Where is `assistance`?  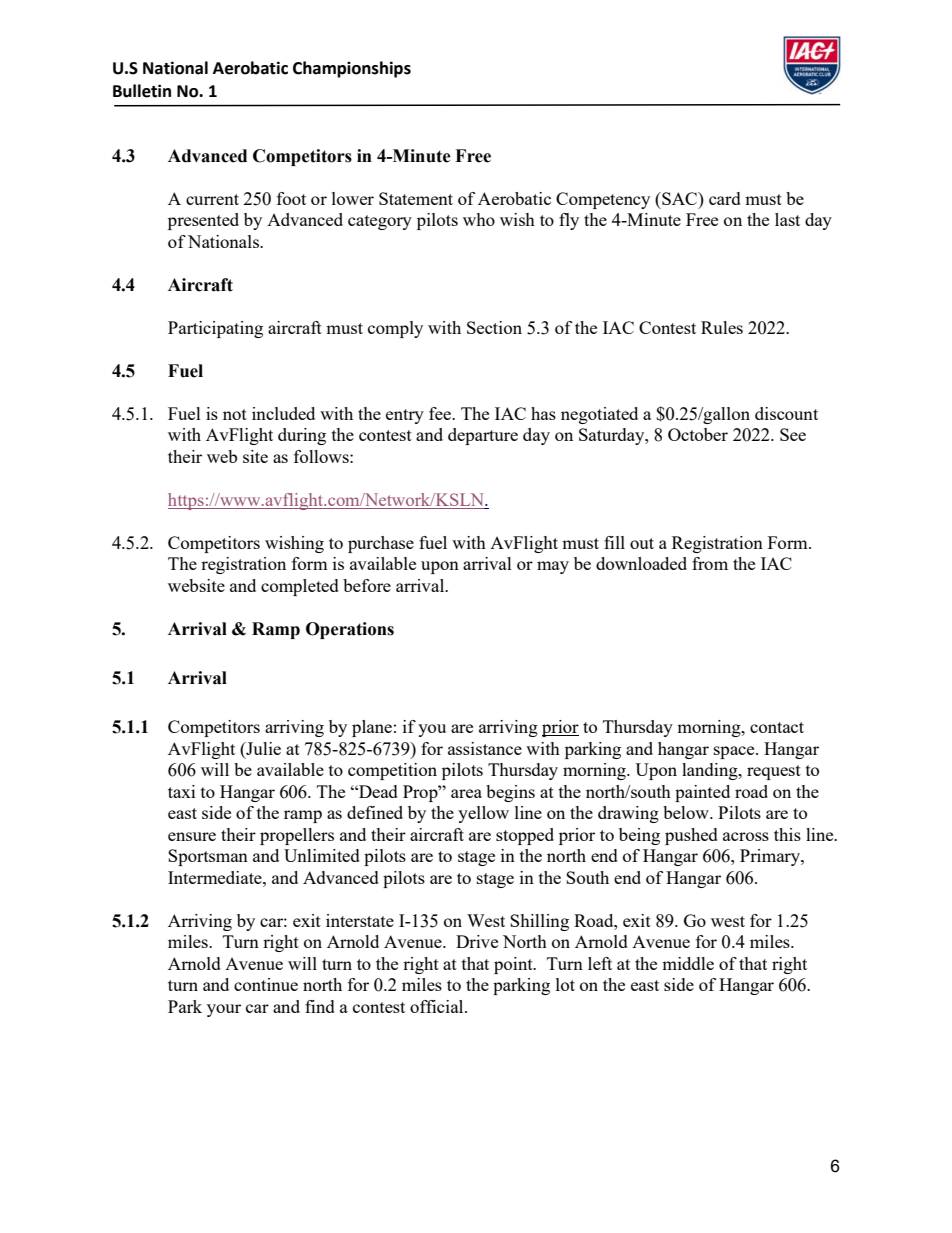
assistance is located at coordinates (485, 748).
